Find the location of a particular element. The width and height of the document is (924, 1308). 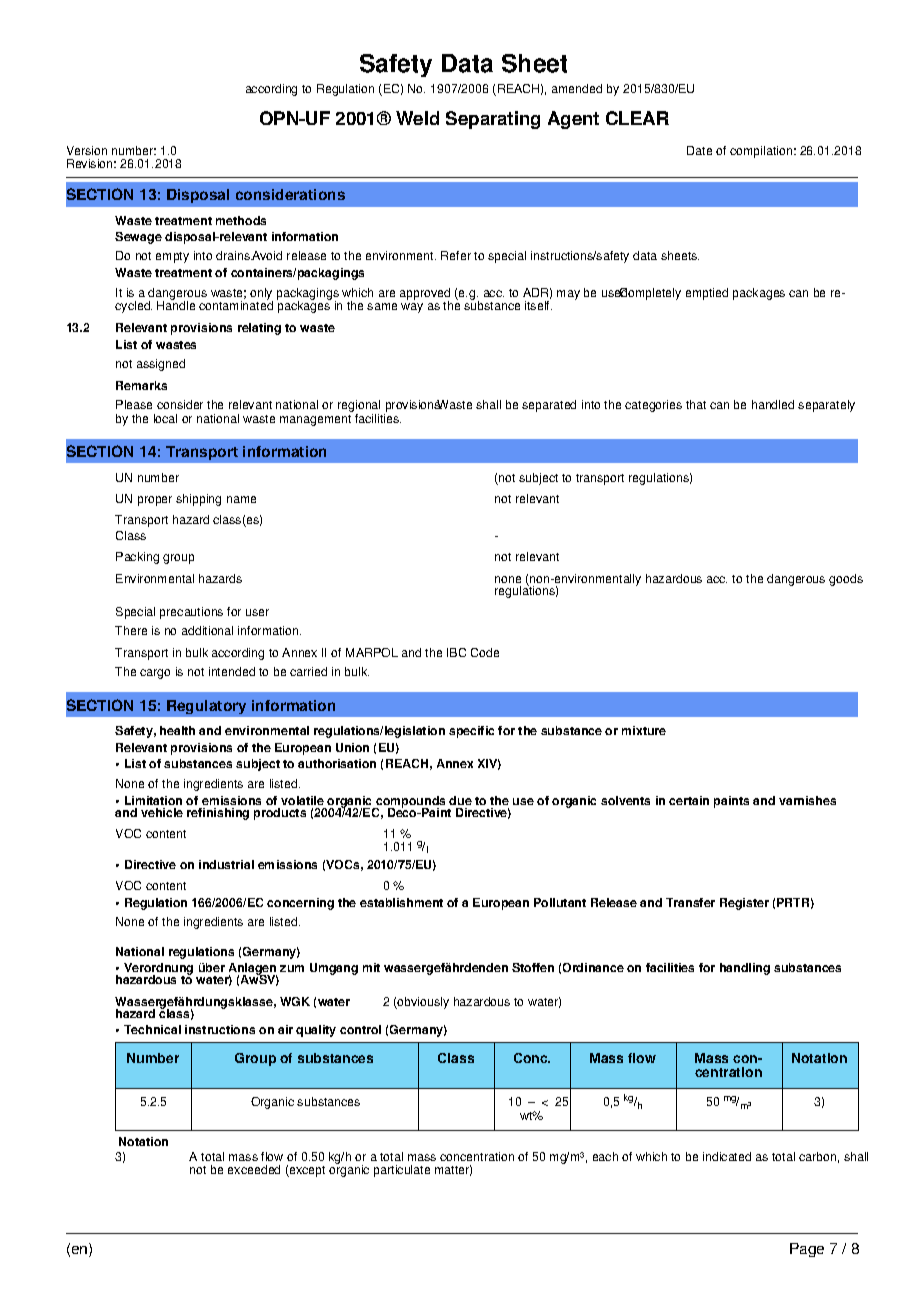

particulate is located at coordinates (402, 1171).
